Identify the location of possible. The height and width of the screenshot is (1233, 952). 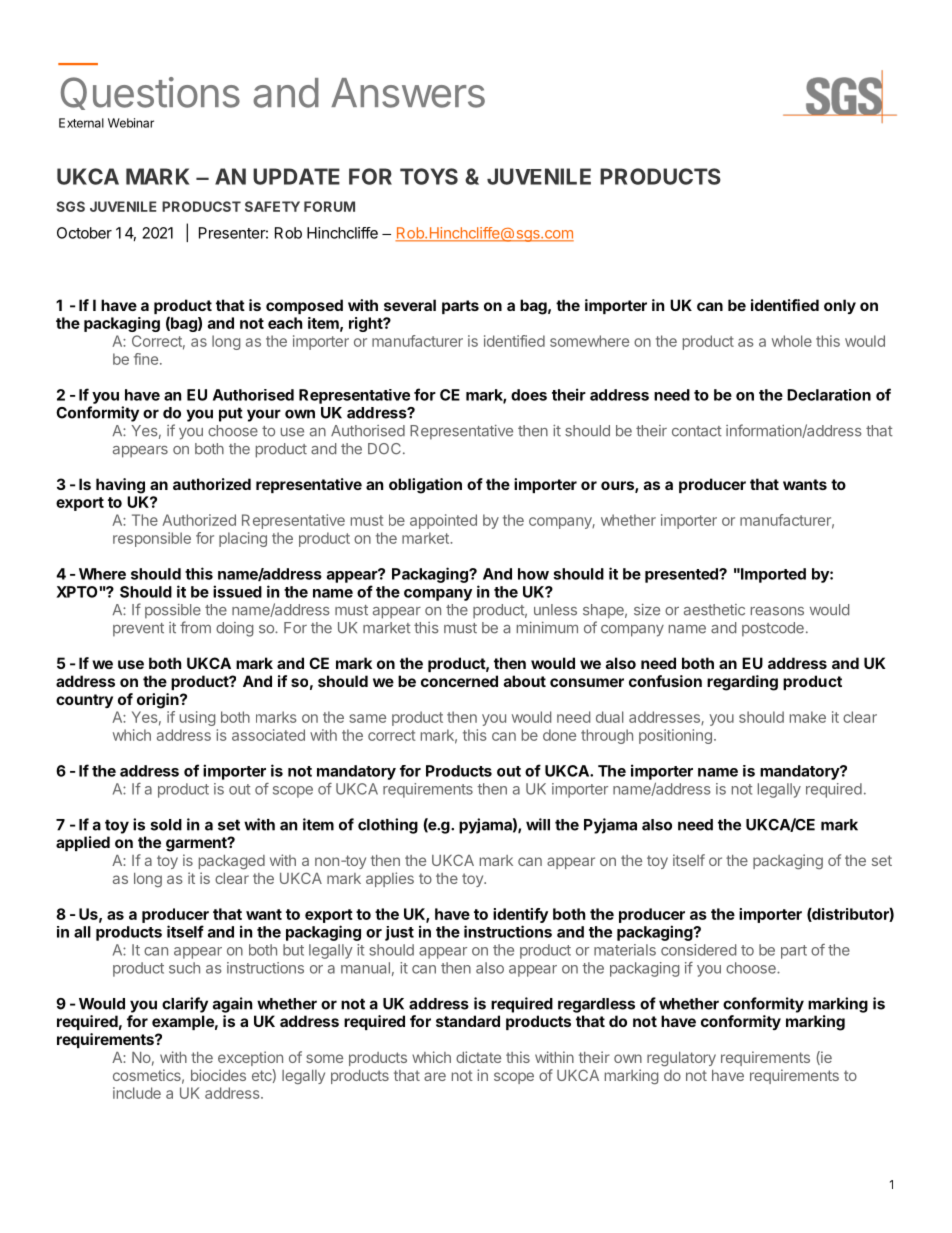
(173, 611).
